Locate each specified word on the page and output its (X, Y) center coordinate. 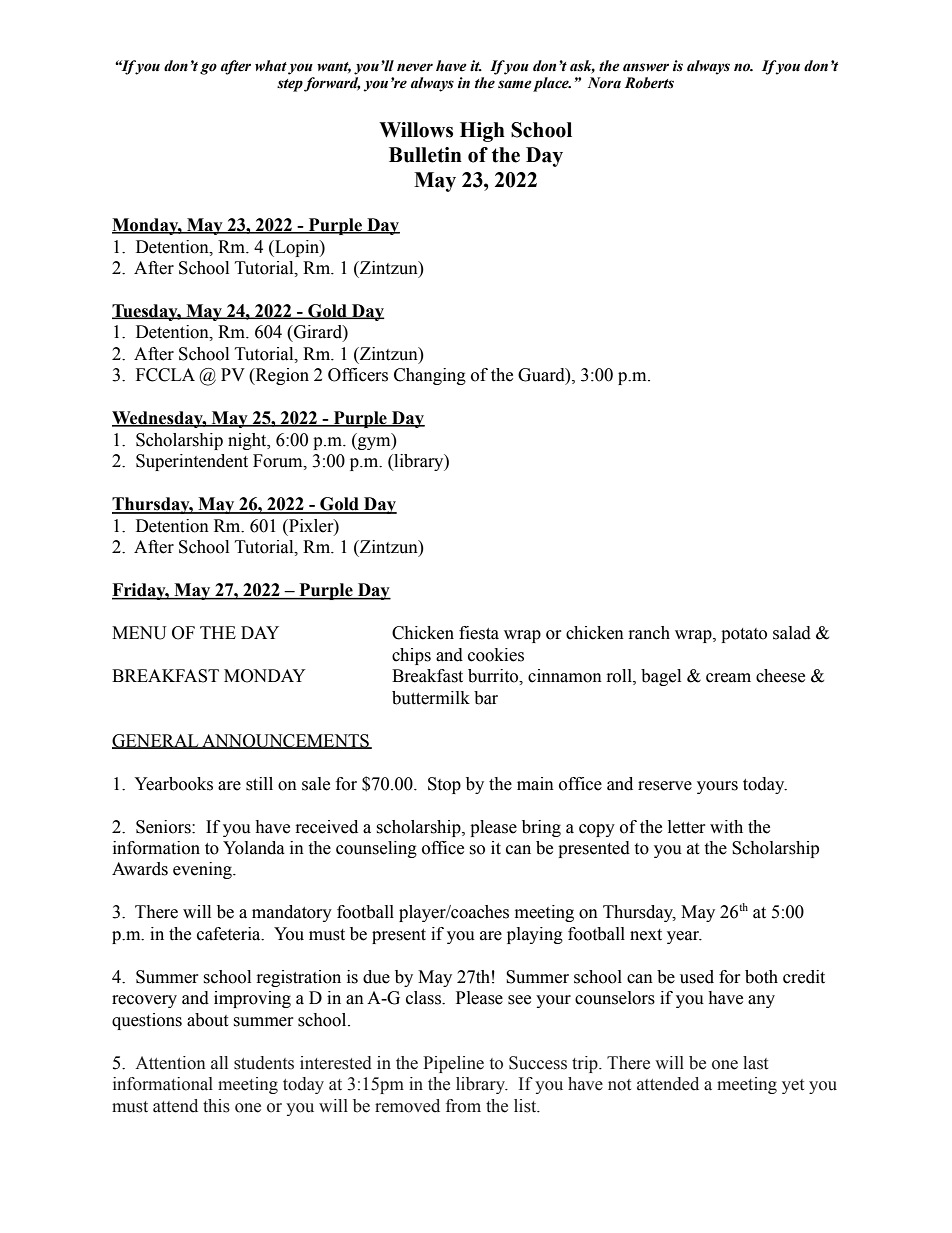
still (259, 784)
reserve (665, 786)
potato (744, 635)
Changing (430, 376)
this (216, 1106)
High (482, 132)
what (271, 66)
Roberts (649, 83)
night (248, 441)
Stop (444, 785)
